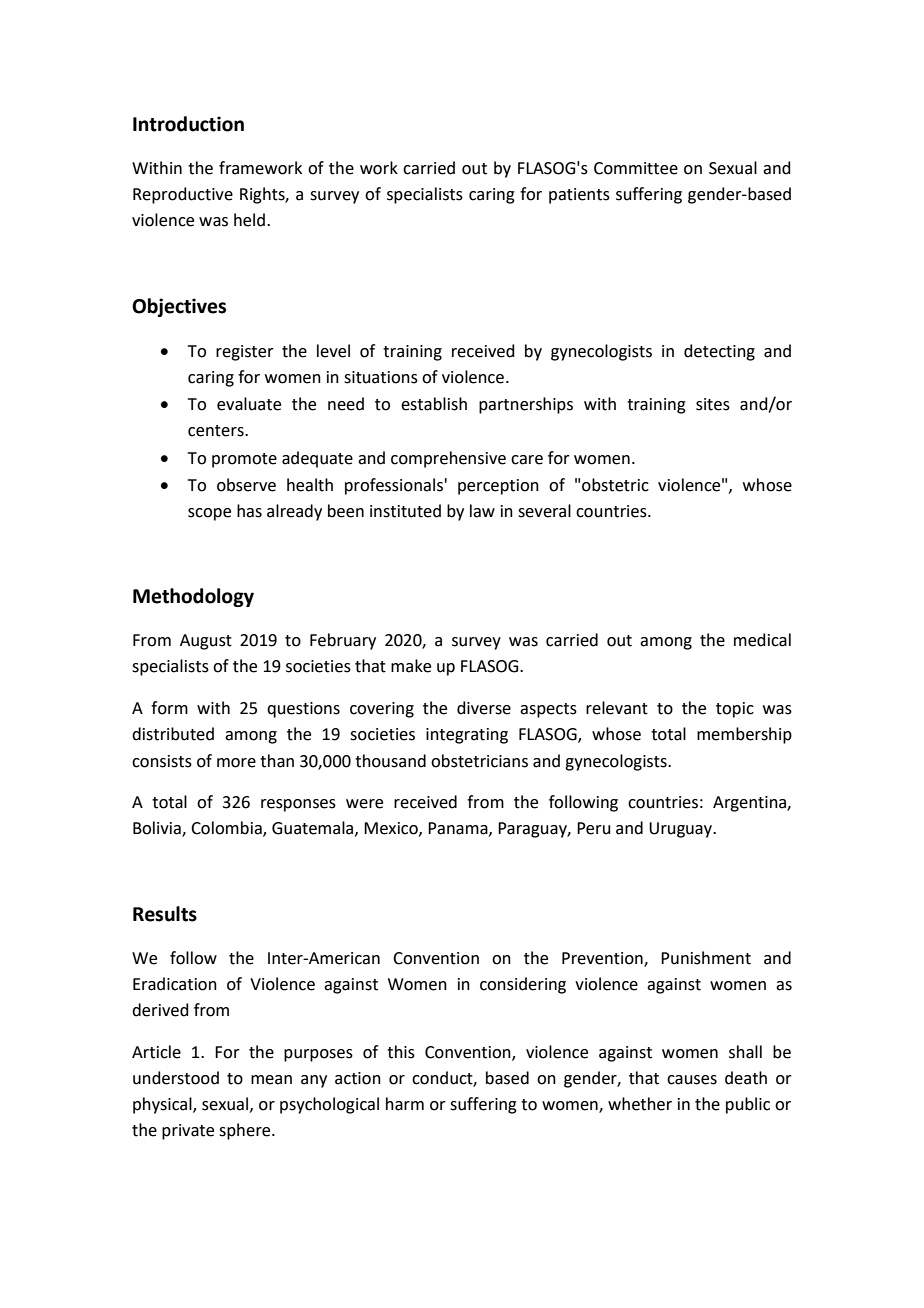 This page has width=924, height=1308. Describe the element at coordinates (713, 404) in the page. I see `sites` at that location.
